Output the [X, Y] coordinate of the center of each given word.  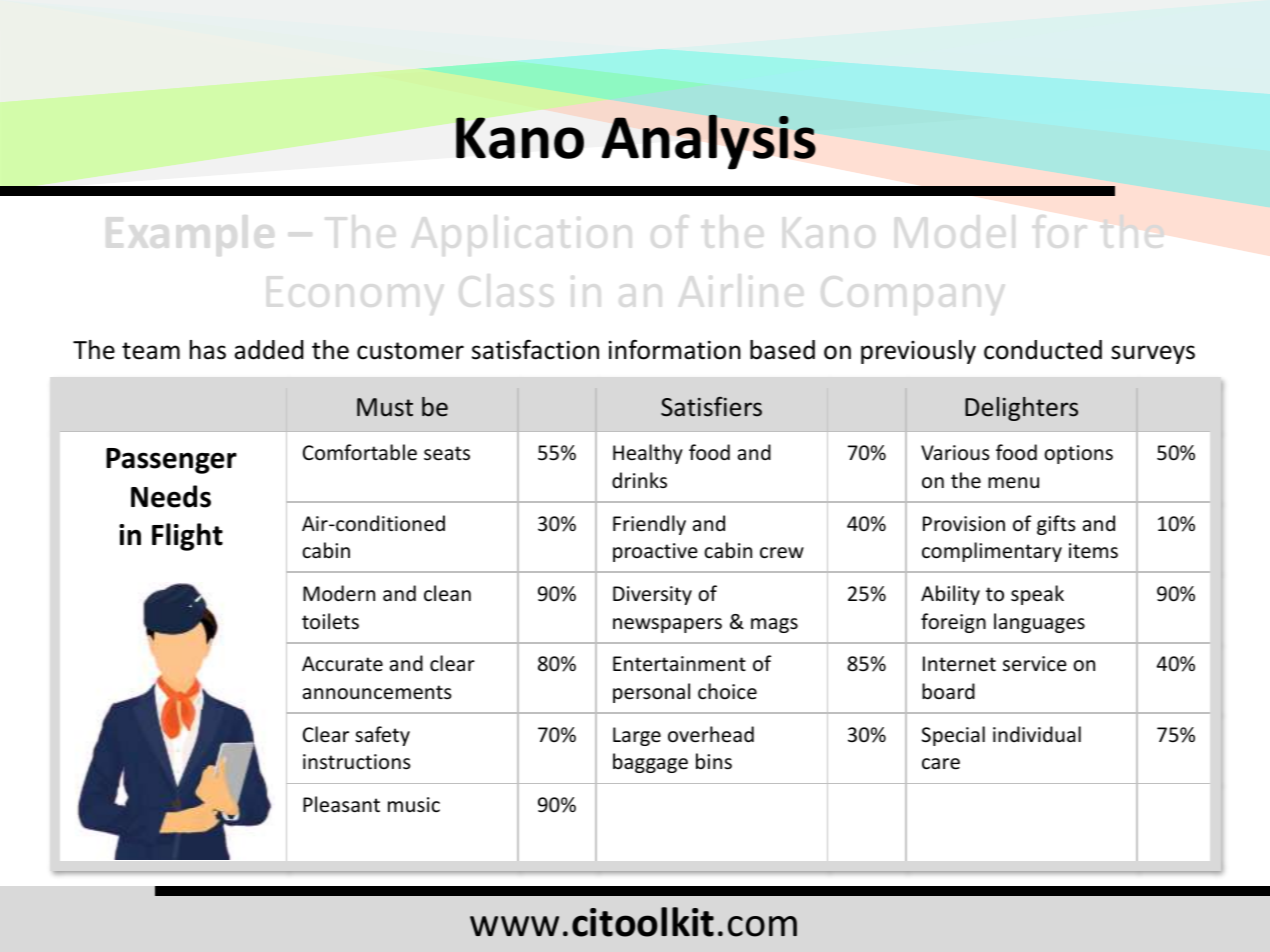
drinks [639, 480]
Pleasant [341, 804]
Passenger [171, 461]
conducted [1043, 350]
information [675, 349]
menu [1013, 483]
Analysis [709, 141]
